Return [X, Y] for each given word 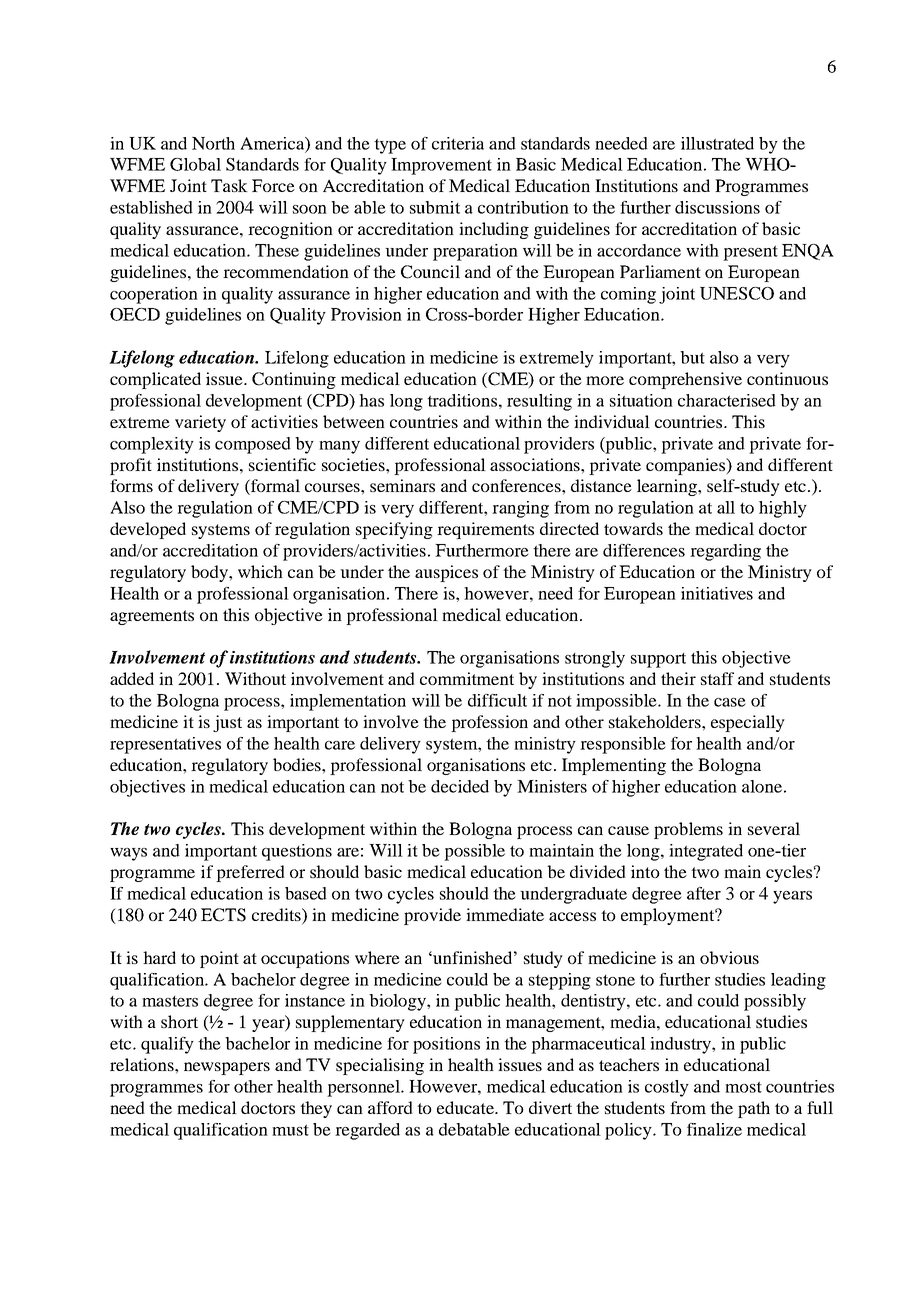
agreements [152, 617]
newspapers [227, 1068]
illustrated [717, 143]
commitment [467, 678]
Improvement [441, 166]
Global [195, 164]
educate [466, 1107]
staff [717, 678]
